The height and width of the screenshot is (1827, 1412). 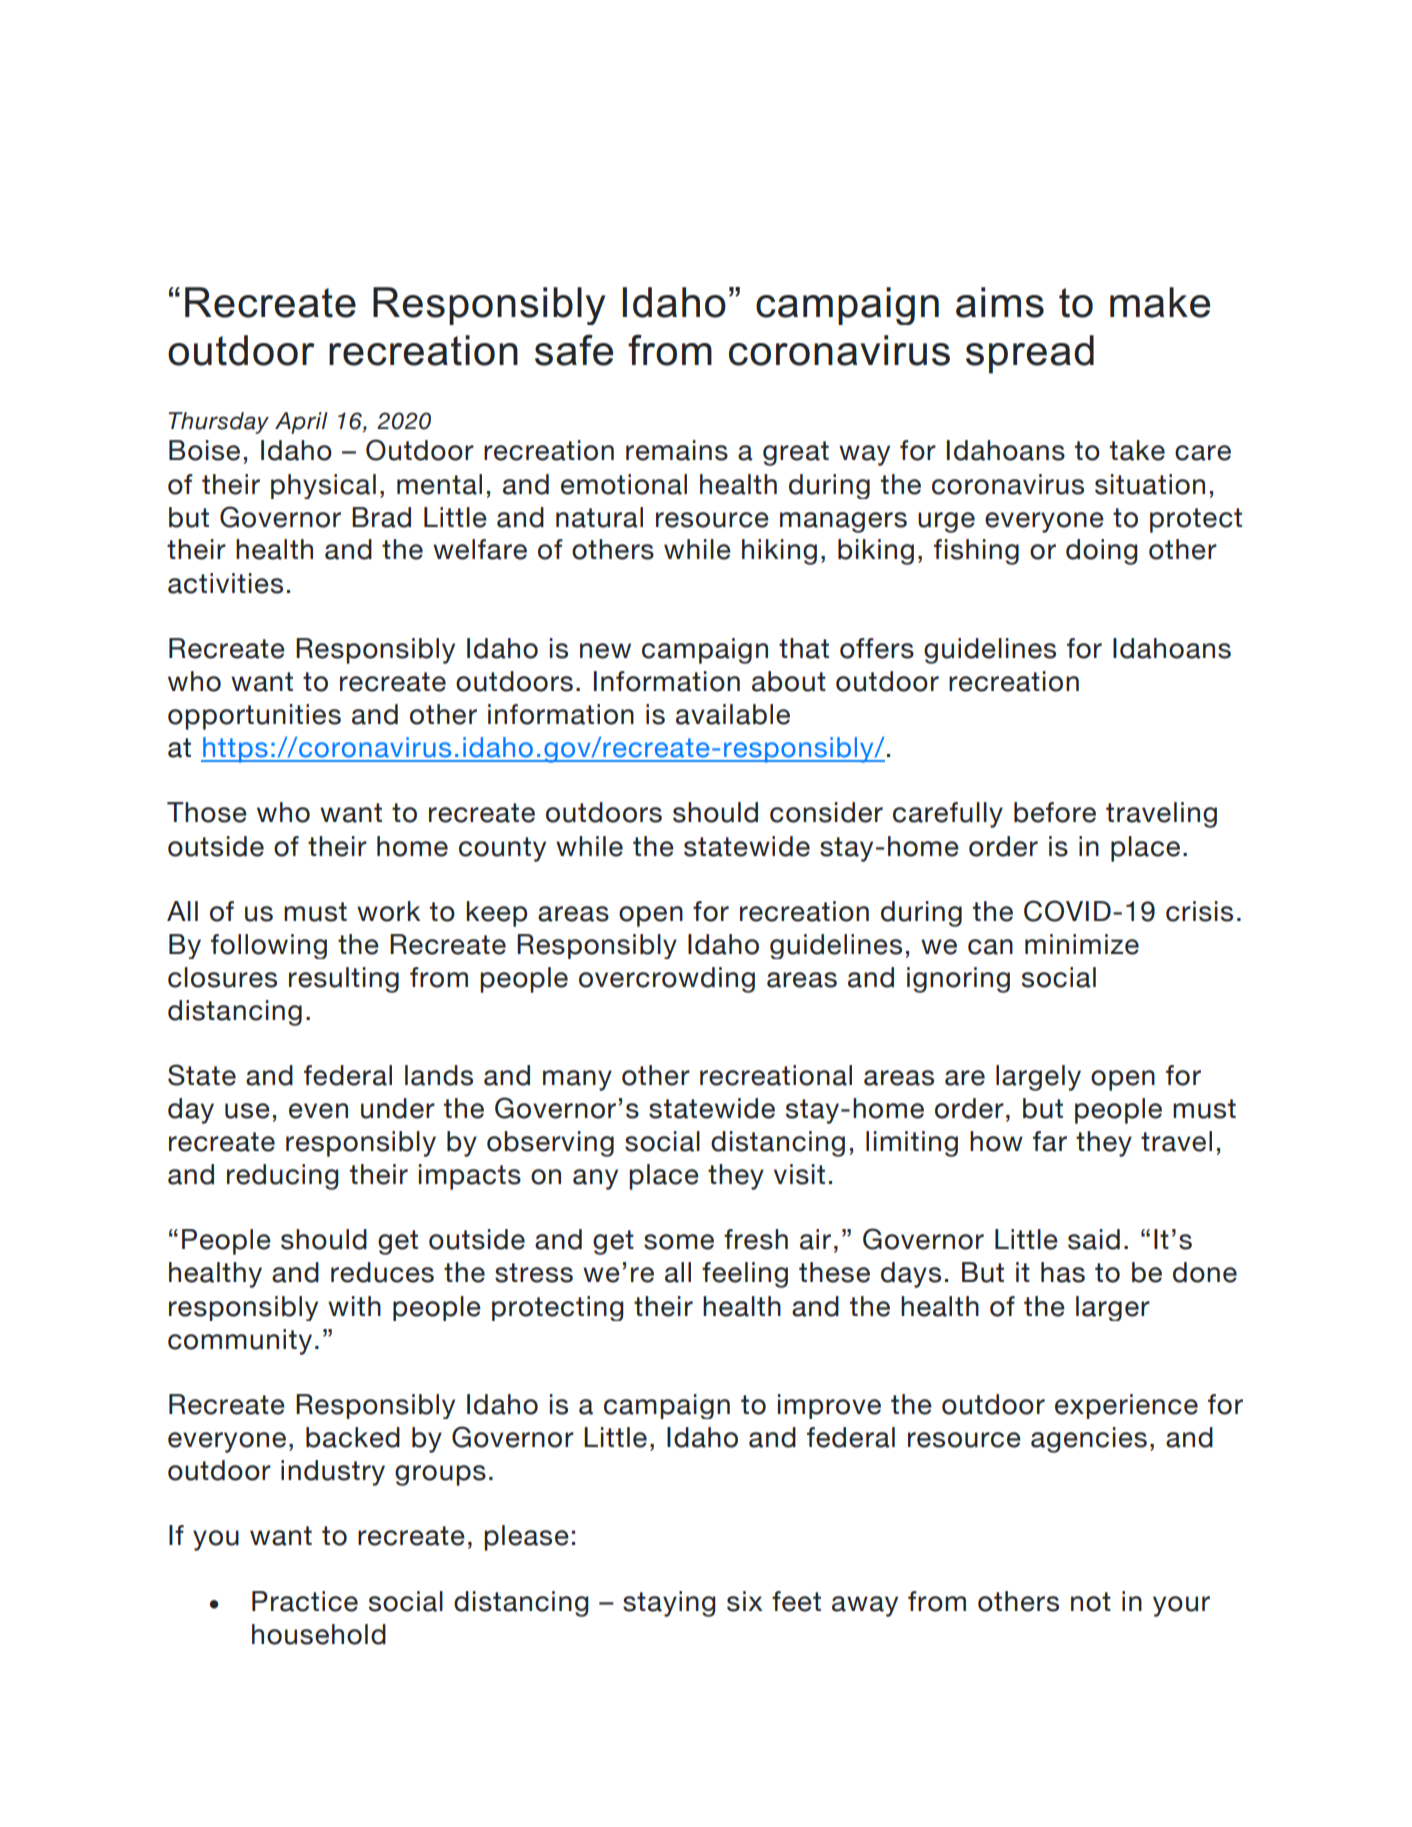 What do you see at coordinates (779, 552) in the screenshot?
I see `hiking` at bounding box center [779, 552].
